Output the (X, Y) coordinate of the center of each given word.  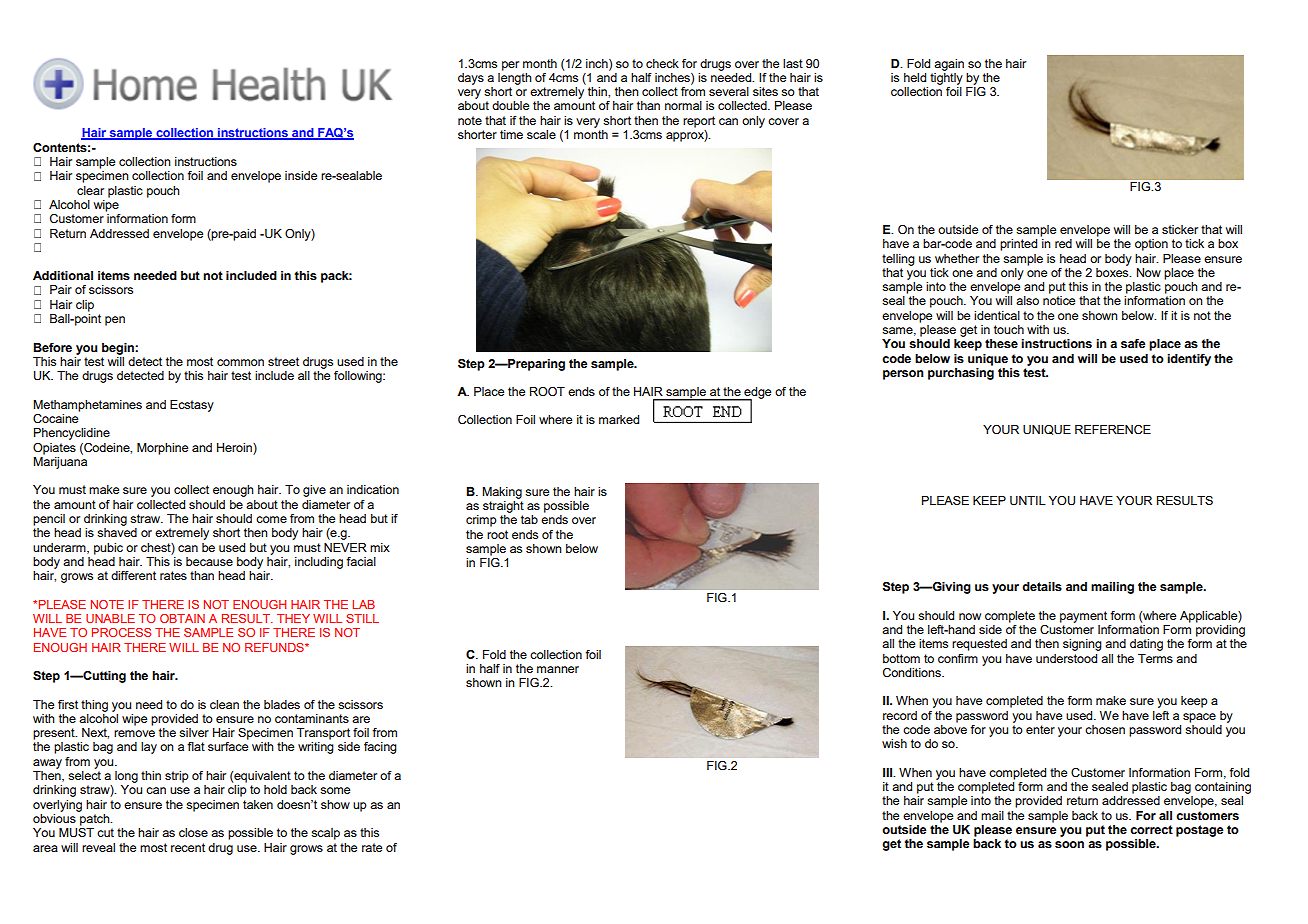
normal (683, 105)
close (193, 832)
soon (1069, 845)
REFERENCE (1113, 430)
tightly (946, 77)
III (889, 772)
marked (619, 419)
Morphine (162, 449)
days (471, 79)
